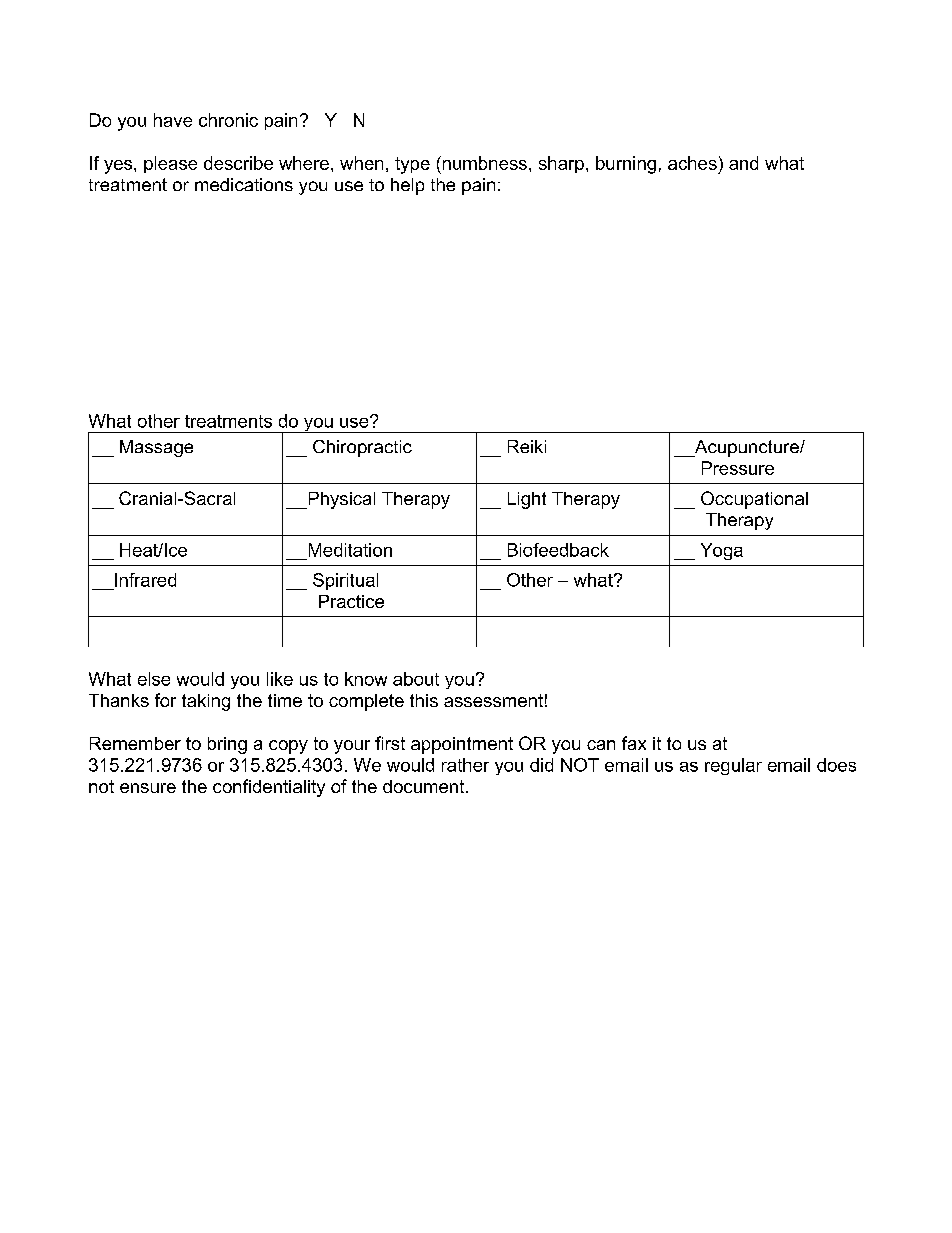 The width and height of the document is (952, 1233). Describe the element at coordinates (156, 448) in the document. I see `Massage` at that location.
